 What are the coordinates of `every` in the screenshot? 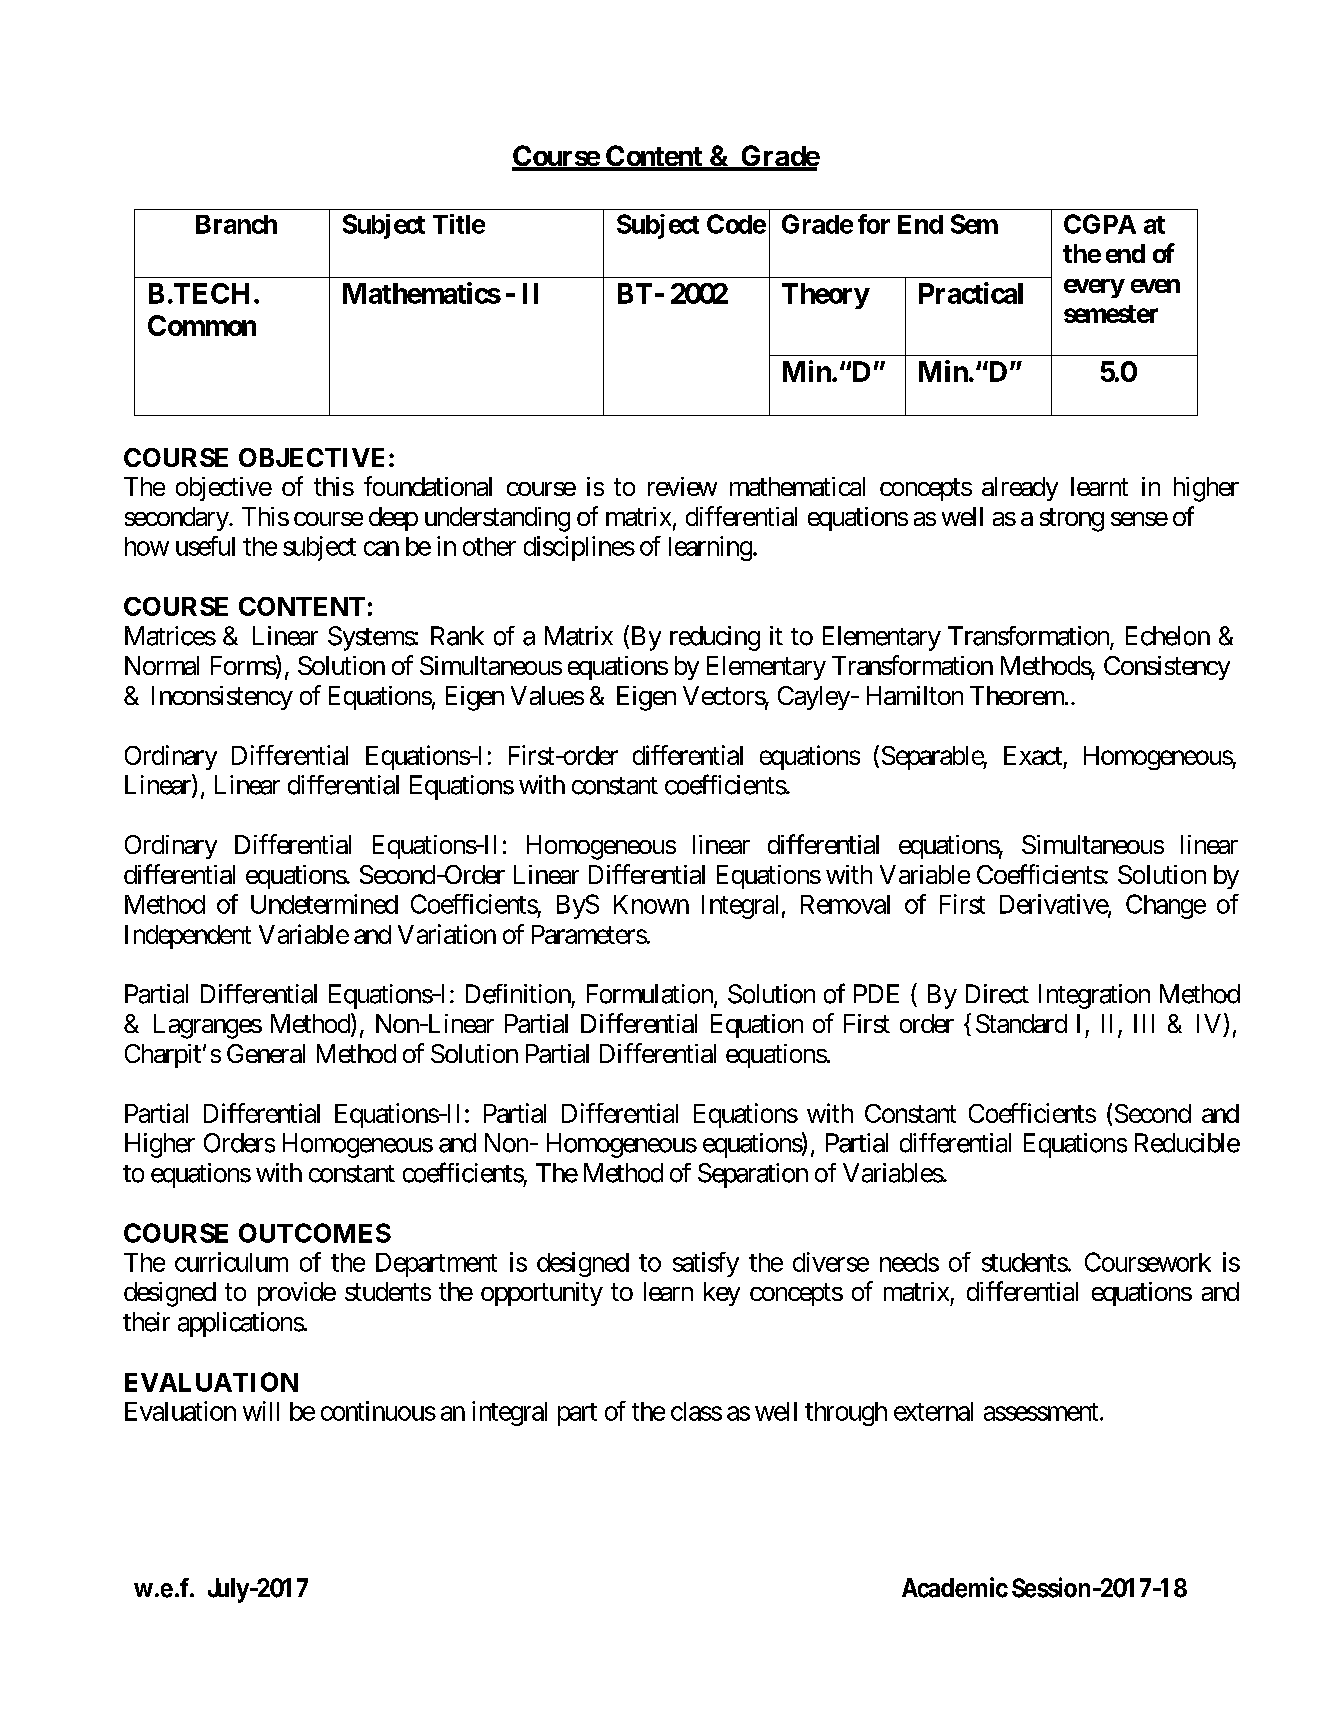 It's located at (1094, 288).
